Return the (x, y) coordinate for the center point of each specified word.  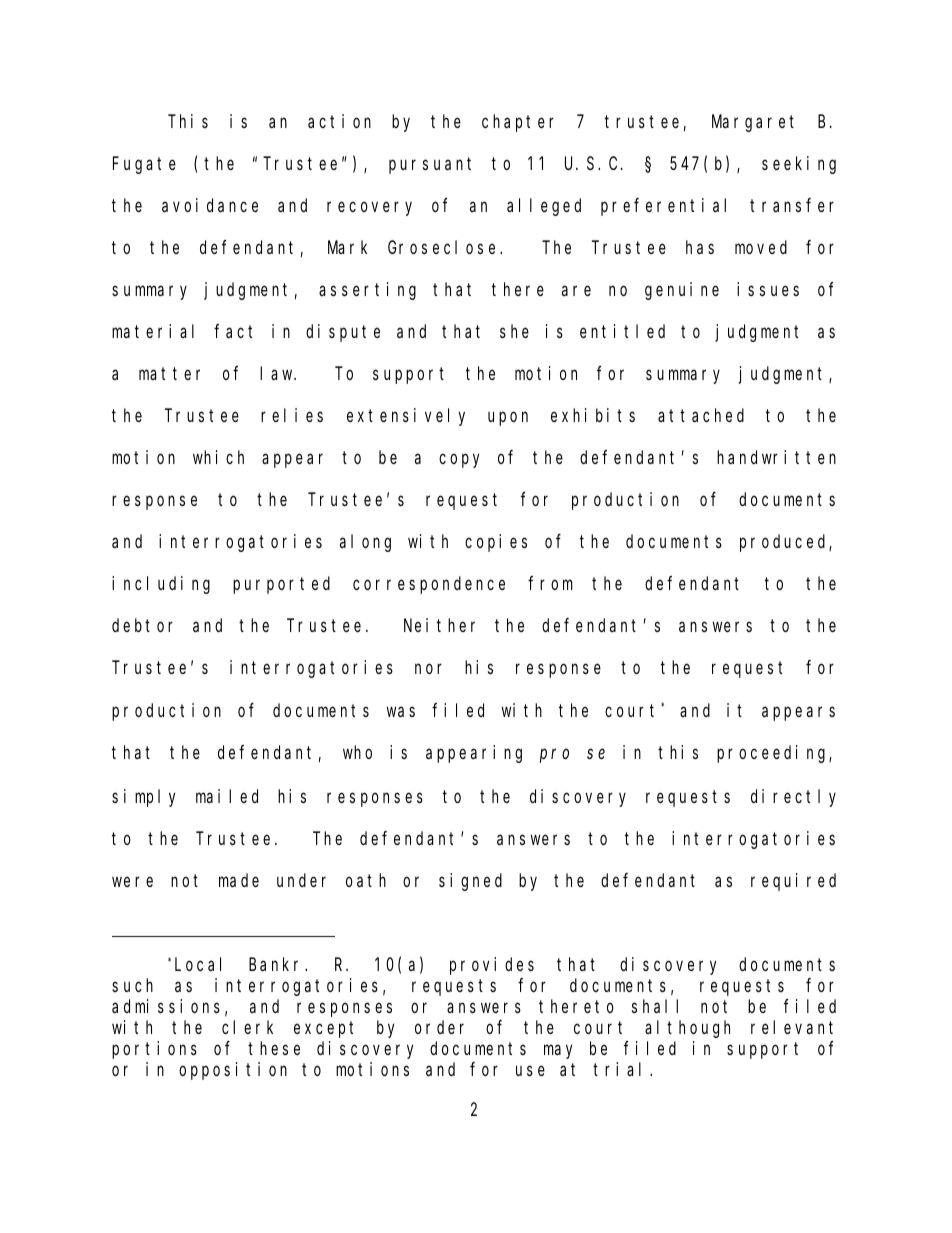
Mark (347, 247)
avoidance (210, 205)
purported (281, 585)
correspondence (429, 585)
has (700, 247)
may (558, 1052)
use (530, 1071)
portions (154, 1050)
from (550, 583)
